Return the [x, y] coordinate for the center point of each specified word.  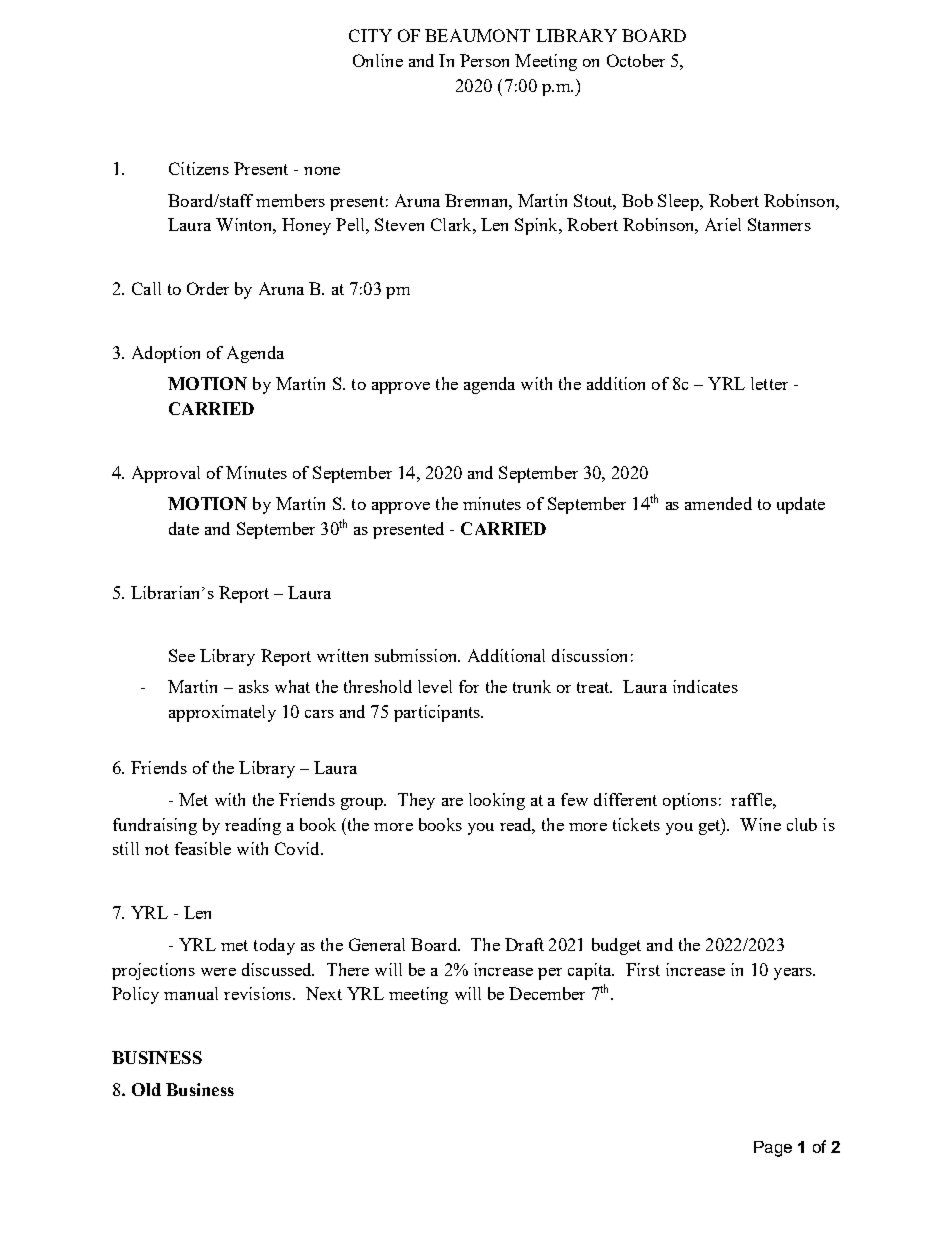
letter [769, 383]
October [636, 60]
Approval [166, 474]
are [452, 802]
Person [484, 60]
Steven [399, 224]
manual [191, 993]
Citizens [199, 168]
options [690, 801]
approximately [222, 713]
